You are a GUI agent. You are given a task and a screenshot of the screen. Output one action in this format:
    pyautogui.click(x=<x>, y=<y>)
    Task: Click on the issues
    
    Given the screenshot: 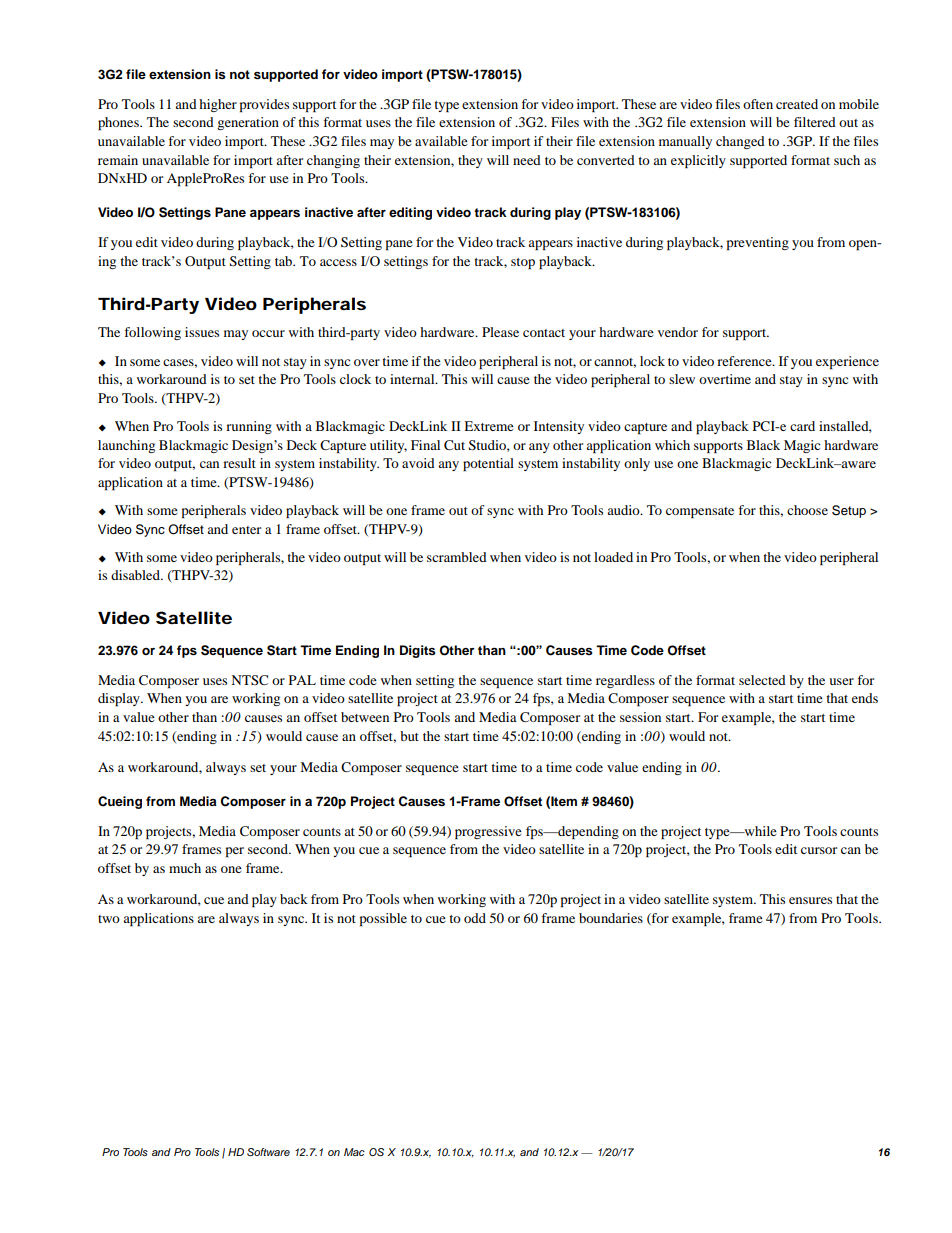 What is the action you would take?
    pyautogui.click(x=202, y=332)
